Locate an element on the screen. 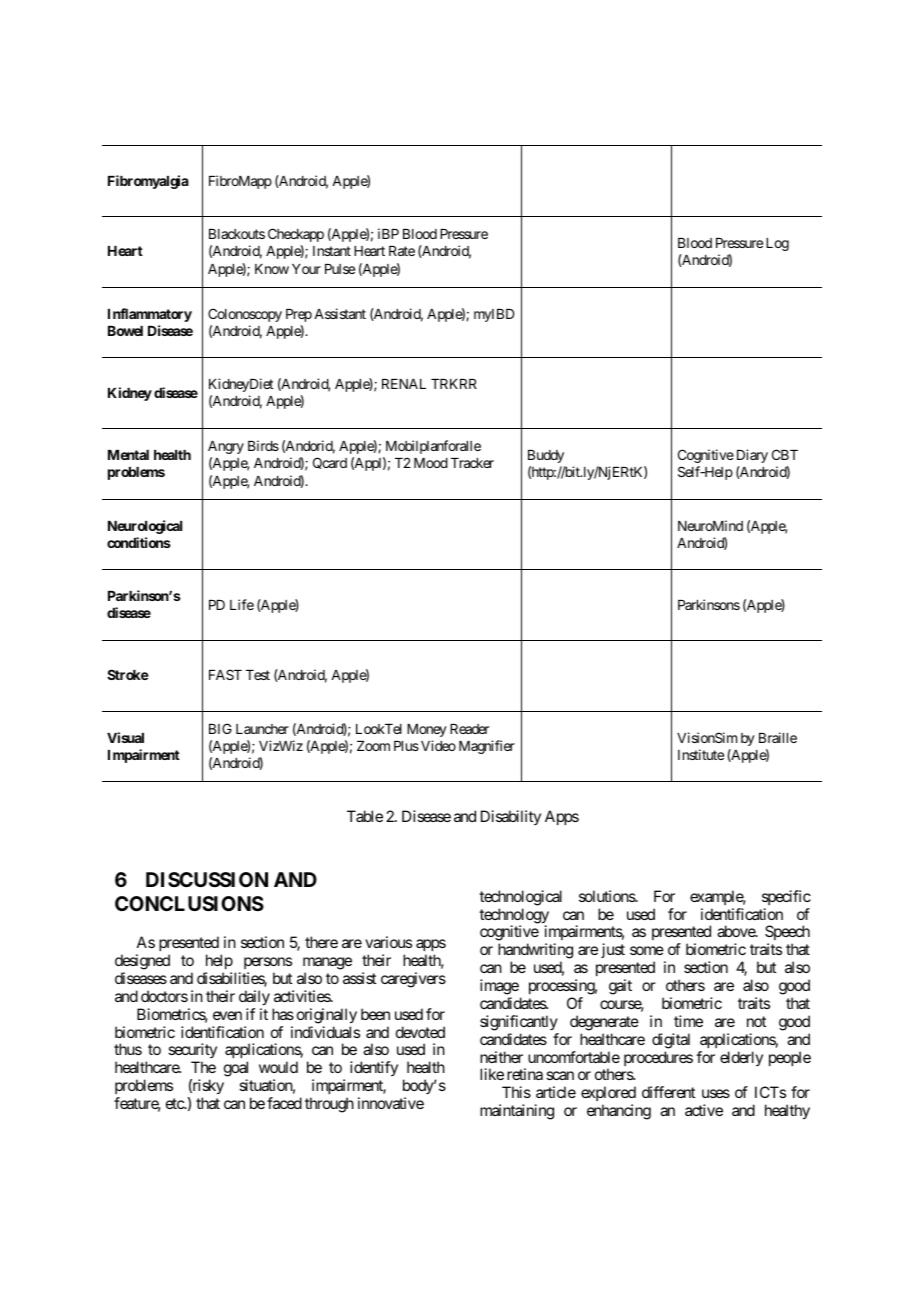 This screenshot has width=924, height=1308. Braille is located at coordinates (778, 737).
